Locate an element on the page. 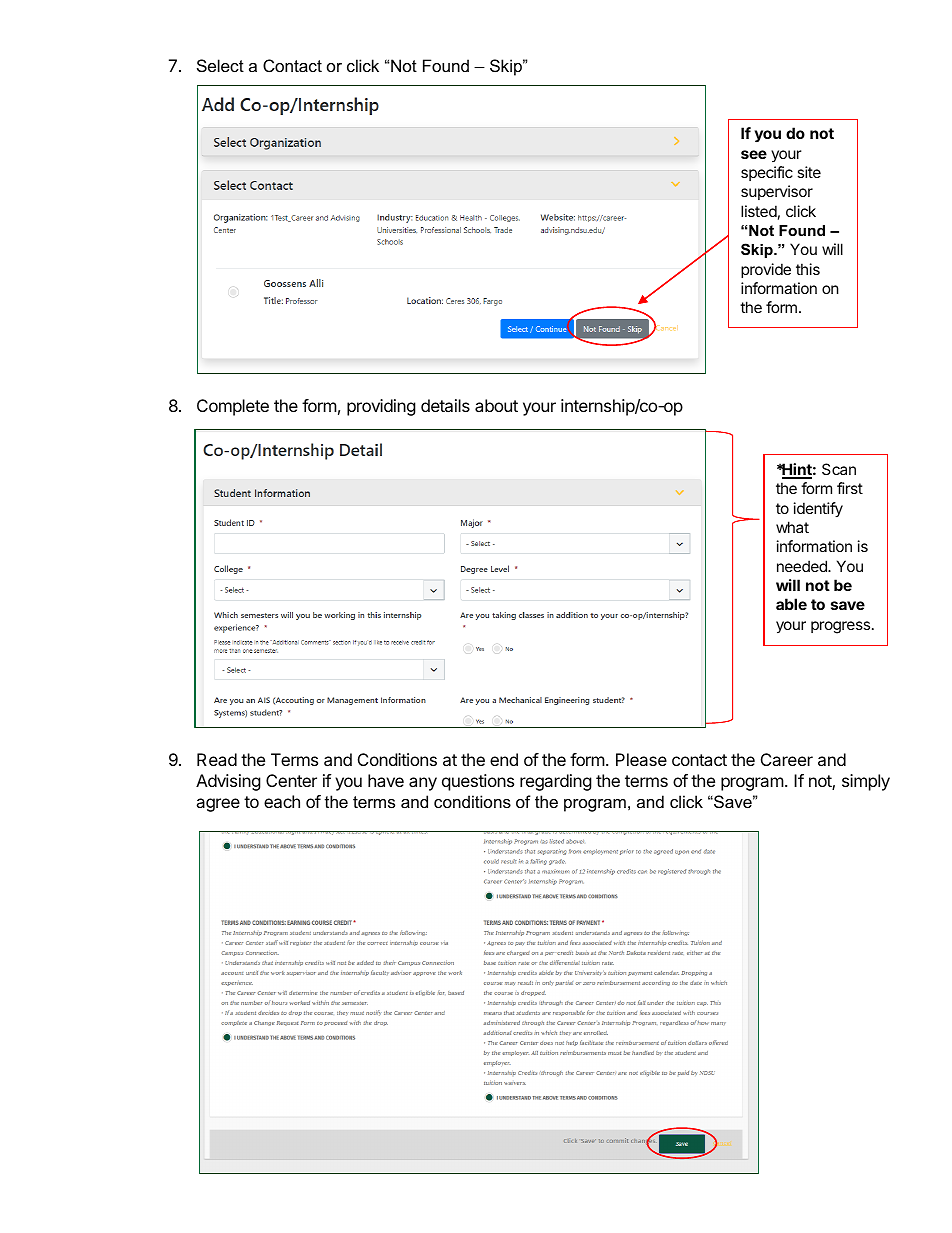  Read is located at coordinates (217, 759).
